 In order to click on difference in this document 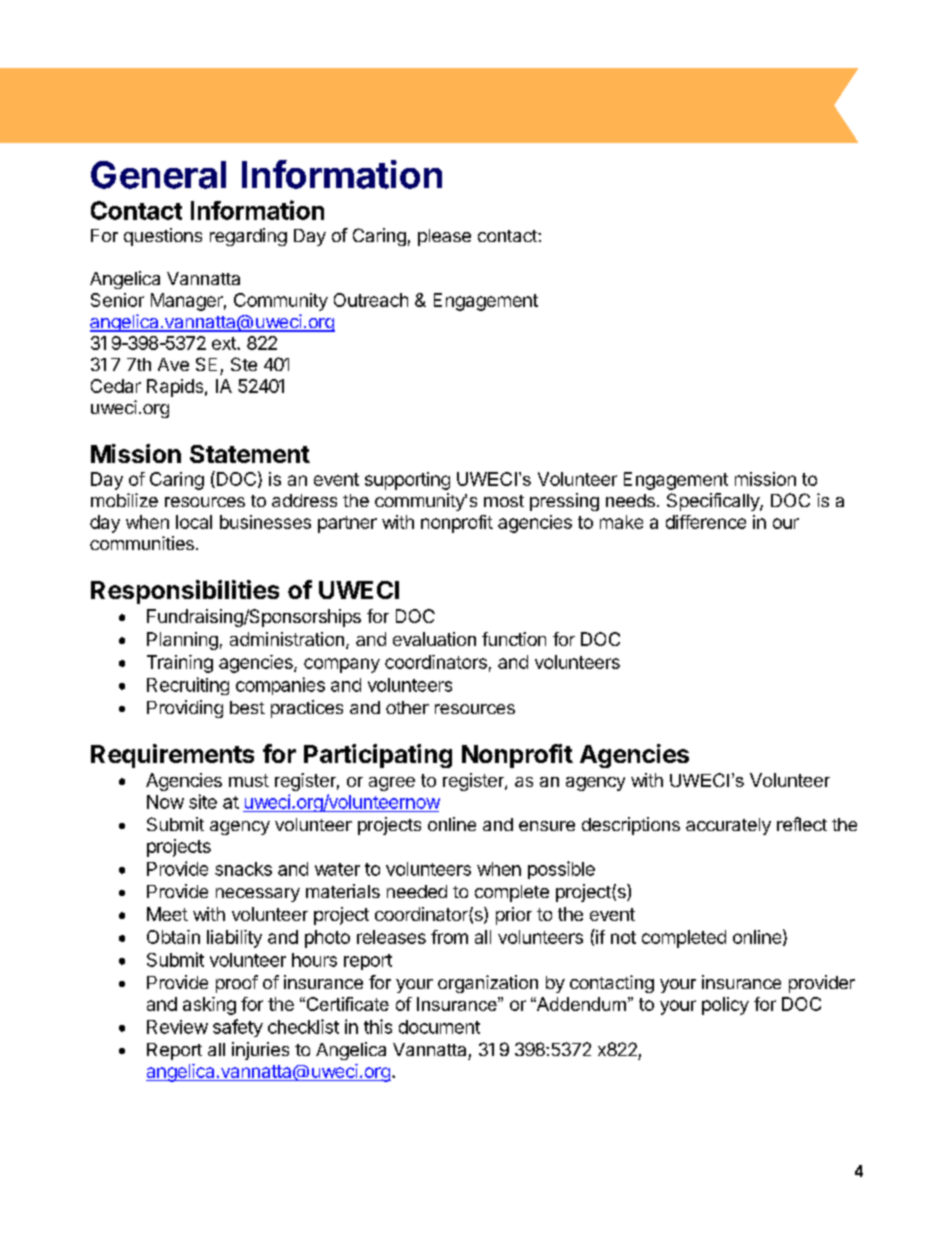, I will do `click(706, 522)`.
